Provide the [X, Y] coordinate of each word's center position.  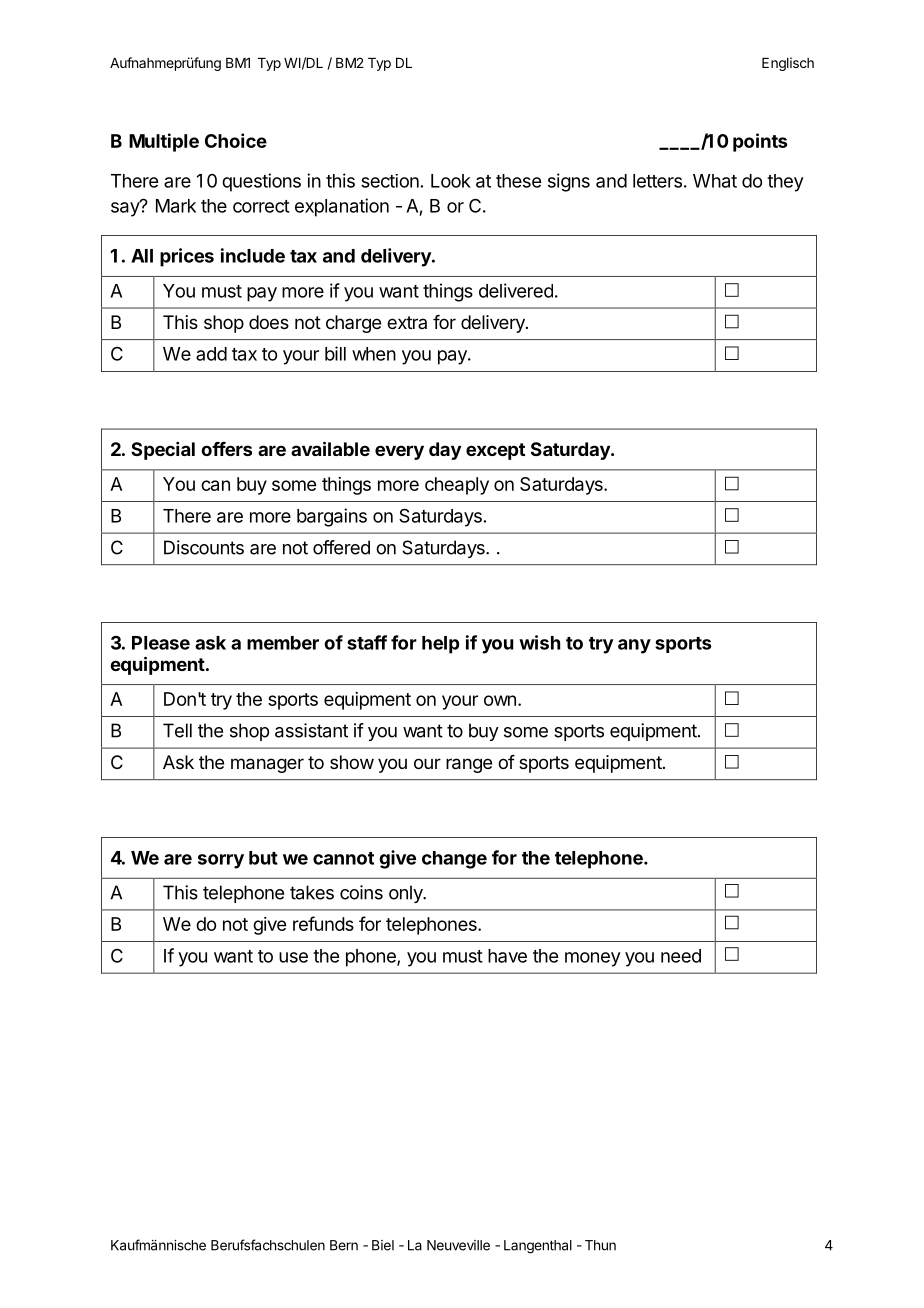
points [760, 142]
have [507, 956]
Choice [236, 140]
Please [161, 643]
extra [407, 322]
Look [451, 181]
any [634, 646]
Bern [344, 1245]
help [441, 645]
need [681, 956]
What [715, 181]
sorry [221, 861]
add [211, 354]
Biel [383, 1245]
